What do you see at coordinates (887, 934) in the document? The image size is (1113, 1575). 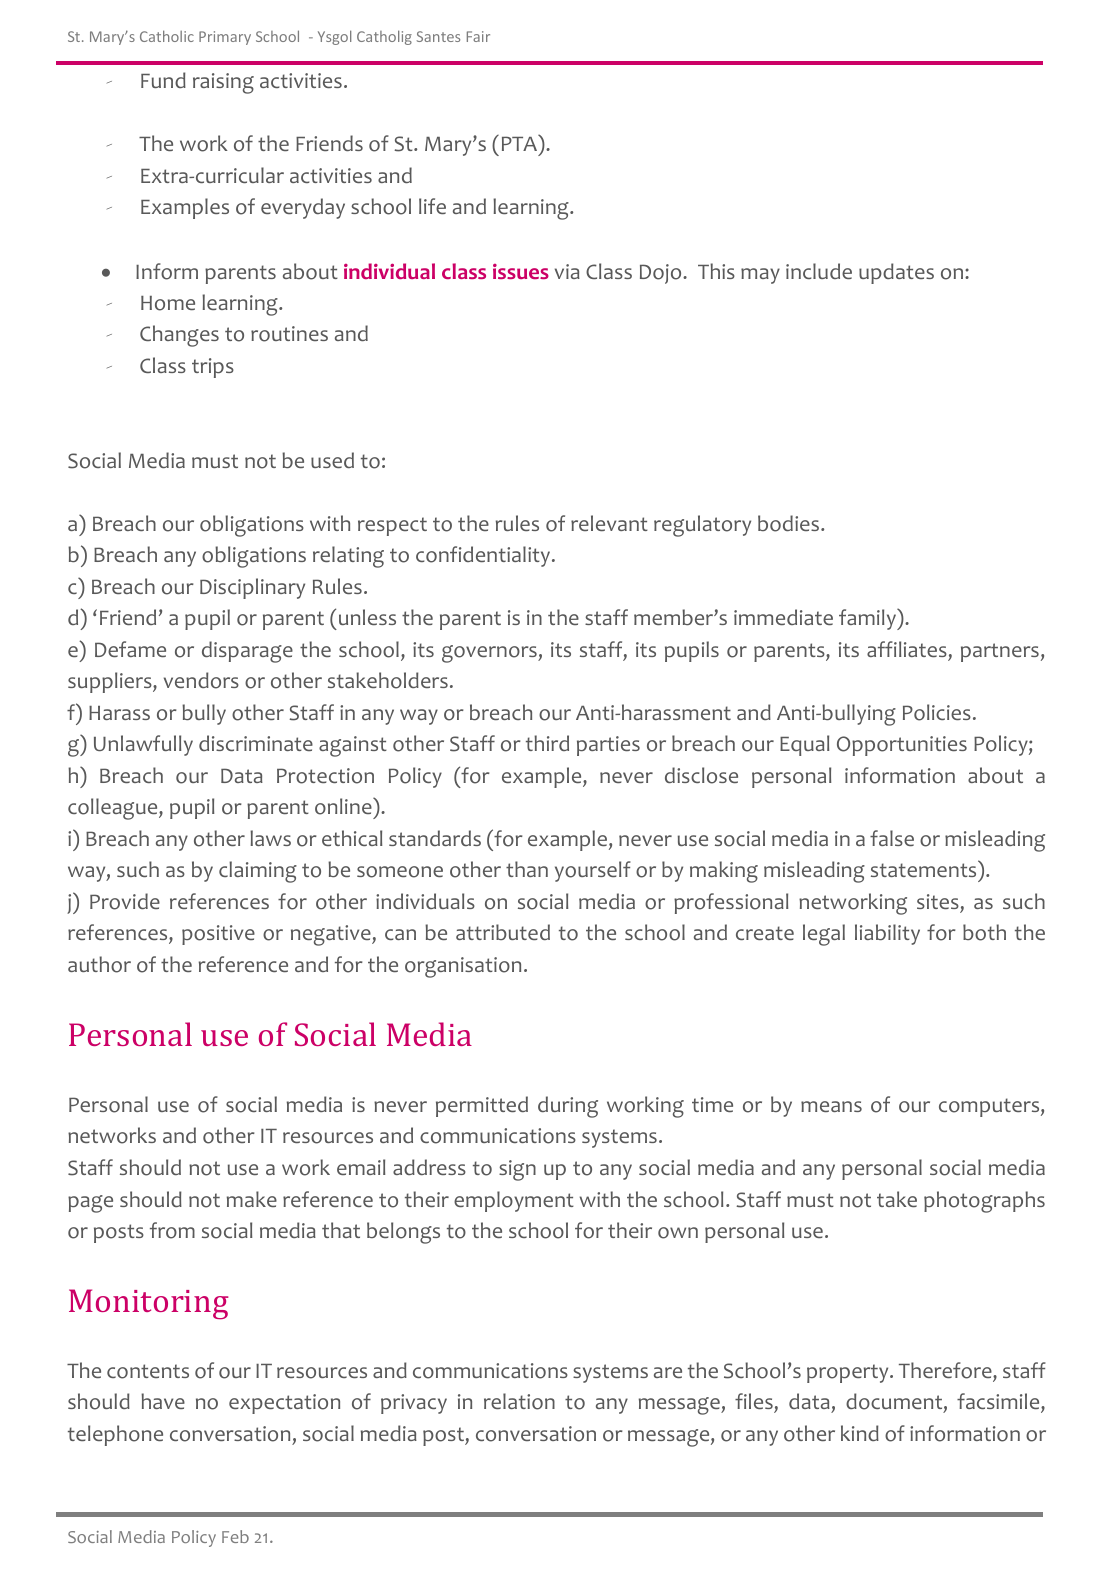 I see `liability` at bounding box center [887, 934].
